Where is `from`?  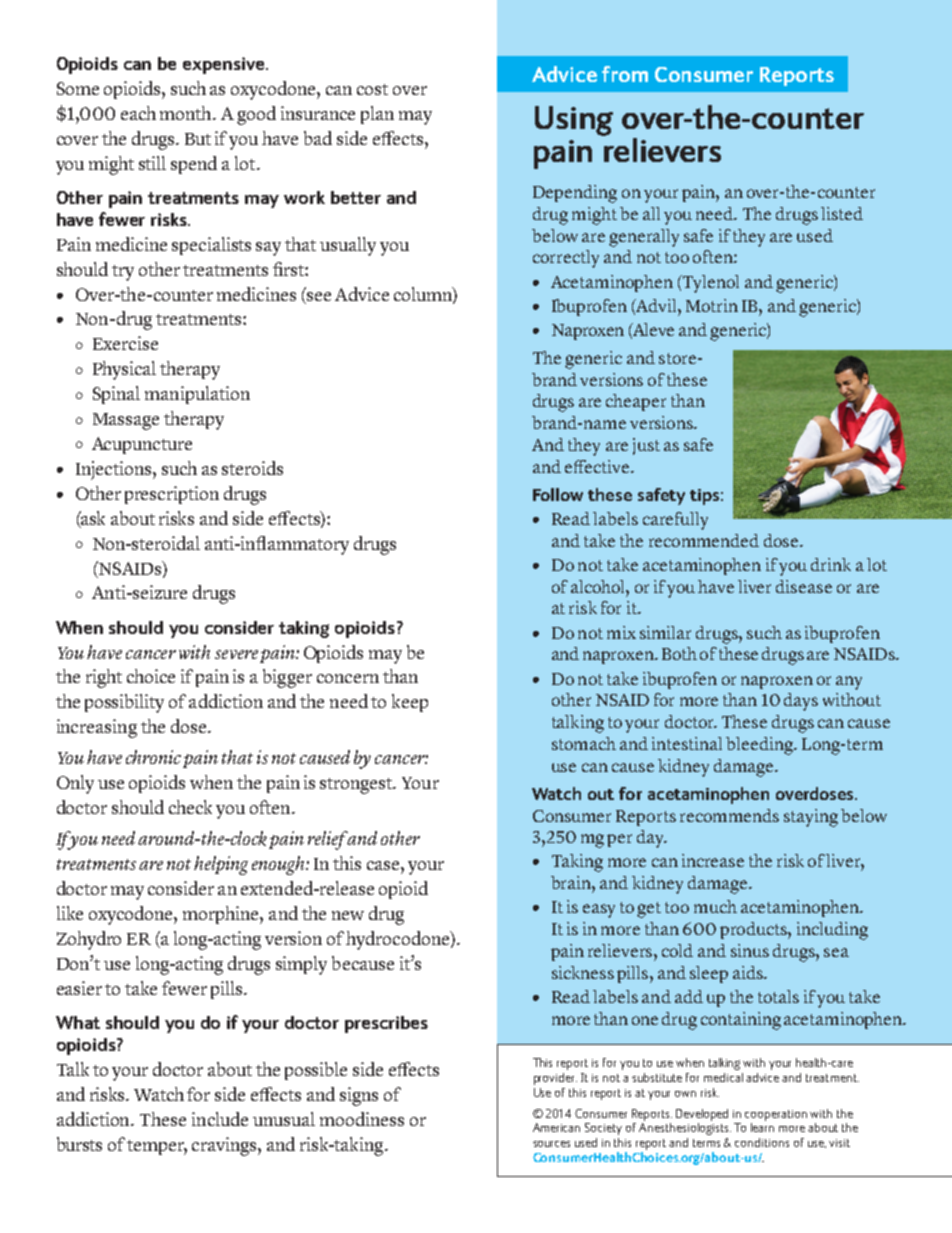
from is located at coordinates (625, 74).
